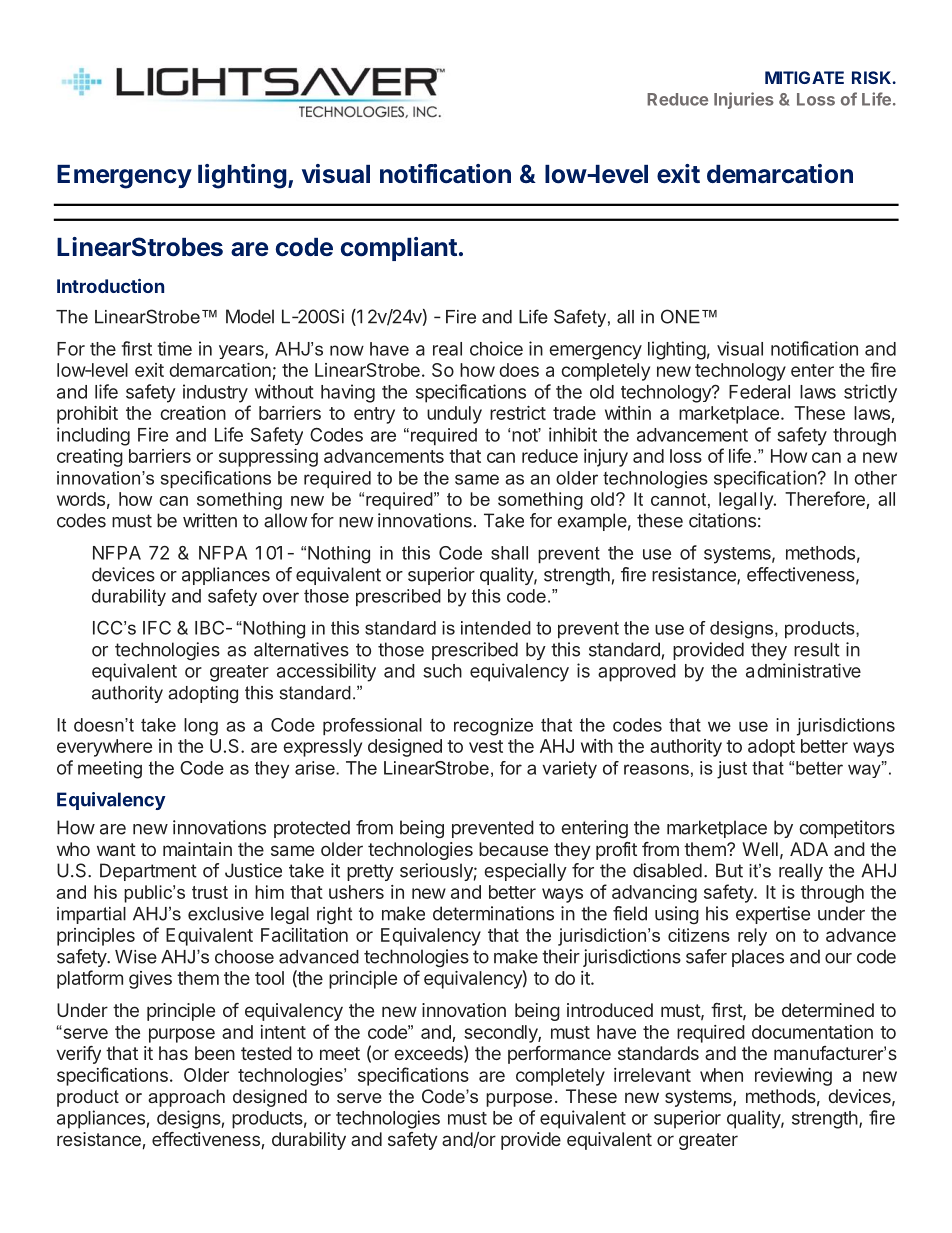 The image size is (952, 1233). Describe the element at coordinates (509, 553) in the screenshot. I see `shall` at that location.
